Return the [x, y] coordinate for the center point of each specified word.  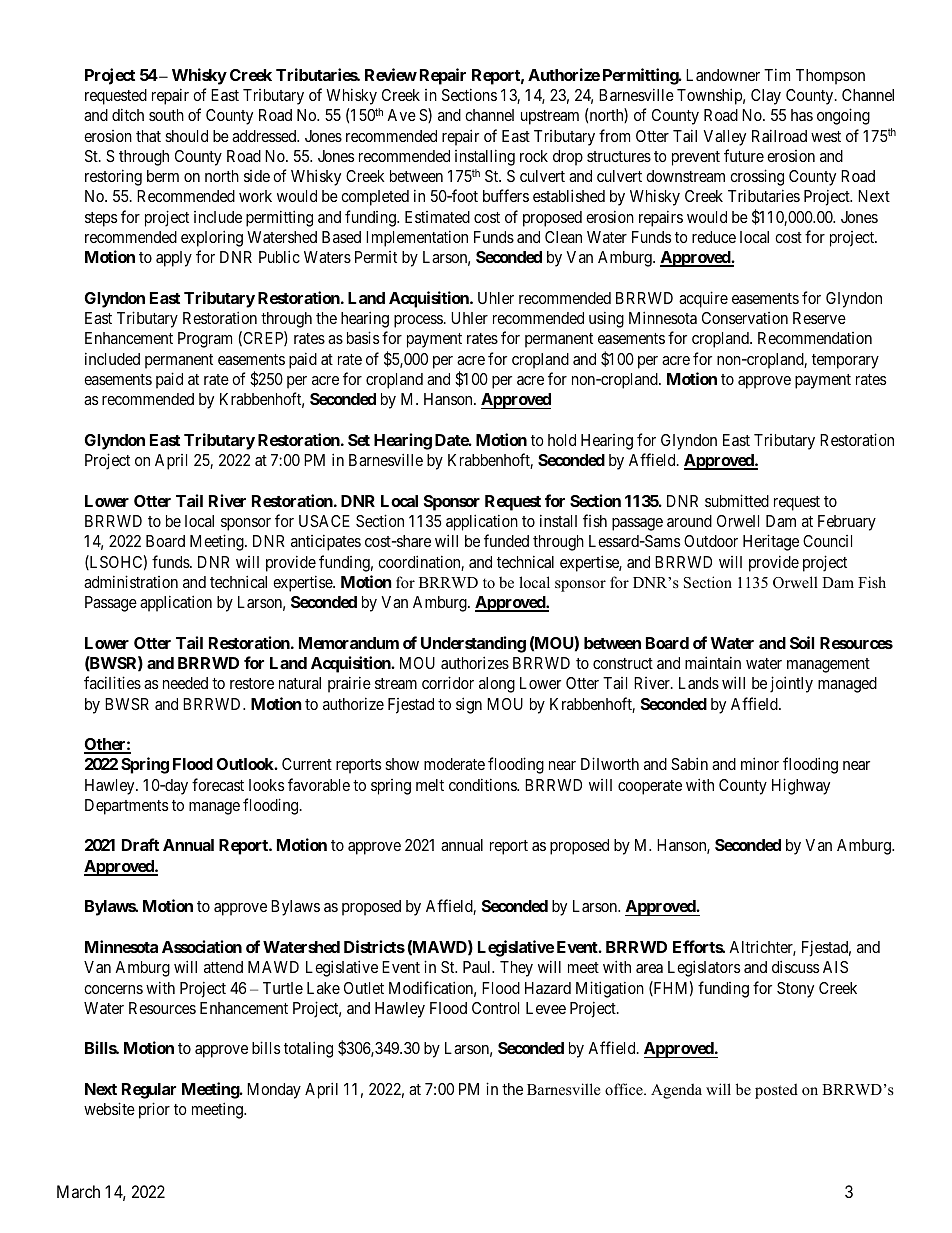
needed [185, 683]
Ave [401, 115]
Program [205, 340]
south [166, 115]
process [418, 321]
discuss [795, 966]
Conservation [745, 318]
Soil [802, 642]
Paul [478, 967]
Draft [140, 844]
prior [154, 1110]
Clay [766, 97]
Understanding [473, 644]
